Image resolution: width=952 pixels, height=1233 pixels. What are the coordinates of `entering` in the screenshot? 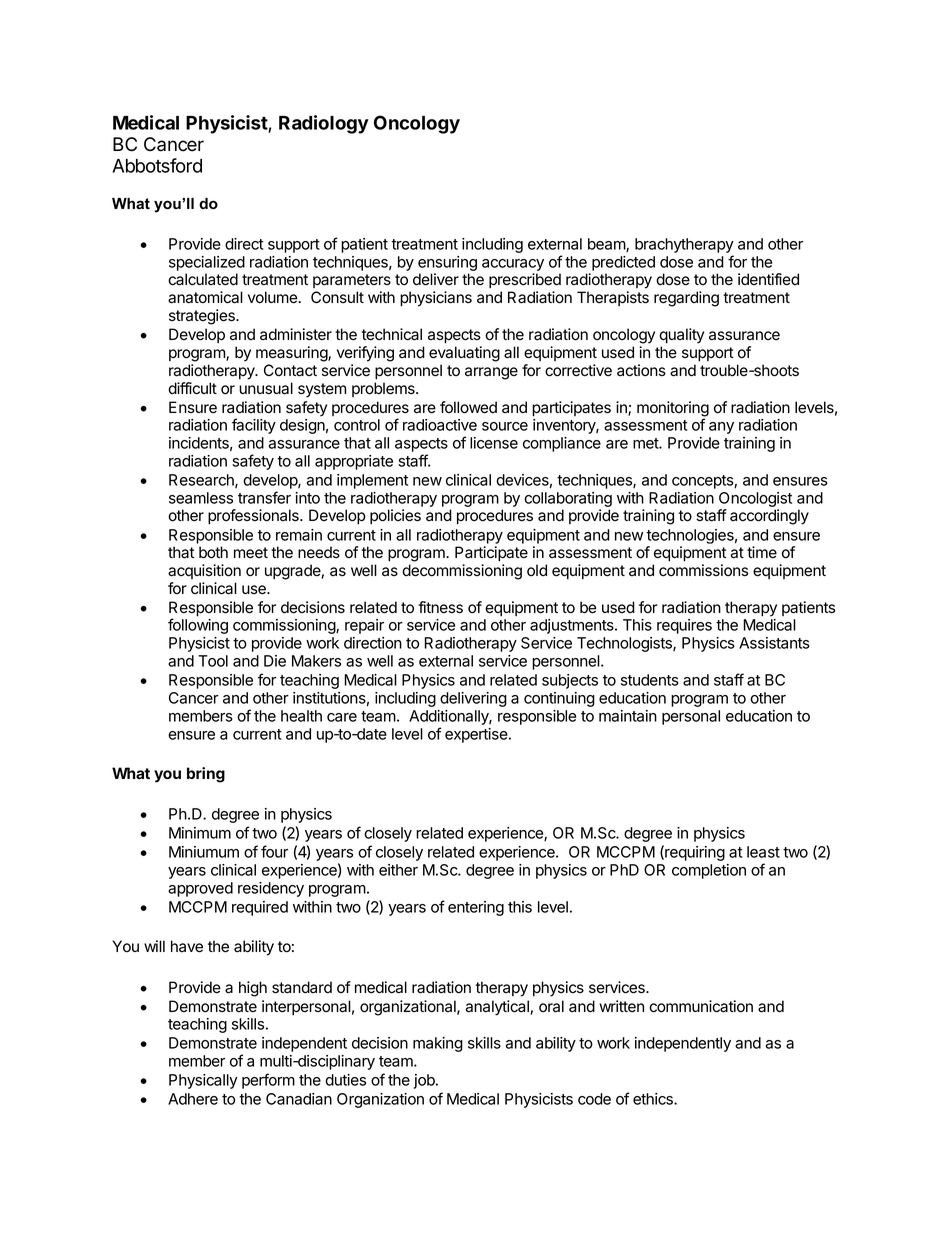 It's located at (476, 908).
